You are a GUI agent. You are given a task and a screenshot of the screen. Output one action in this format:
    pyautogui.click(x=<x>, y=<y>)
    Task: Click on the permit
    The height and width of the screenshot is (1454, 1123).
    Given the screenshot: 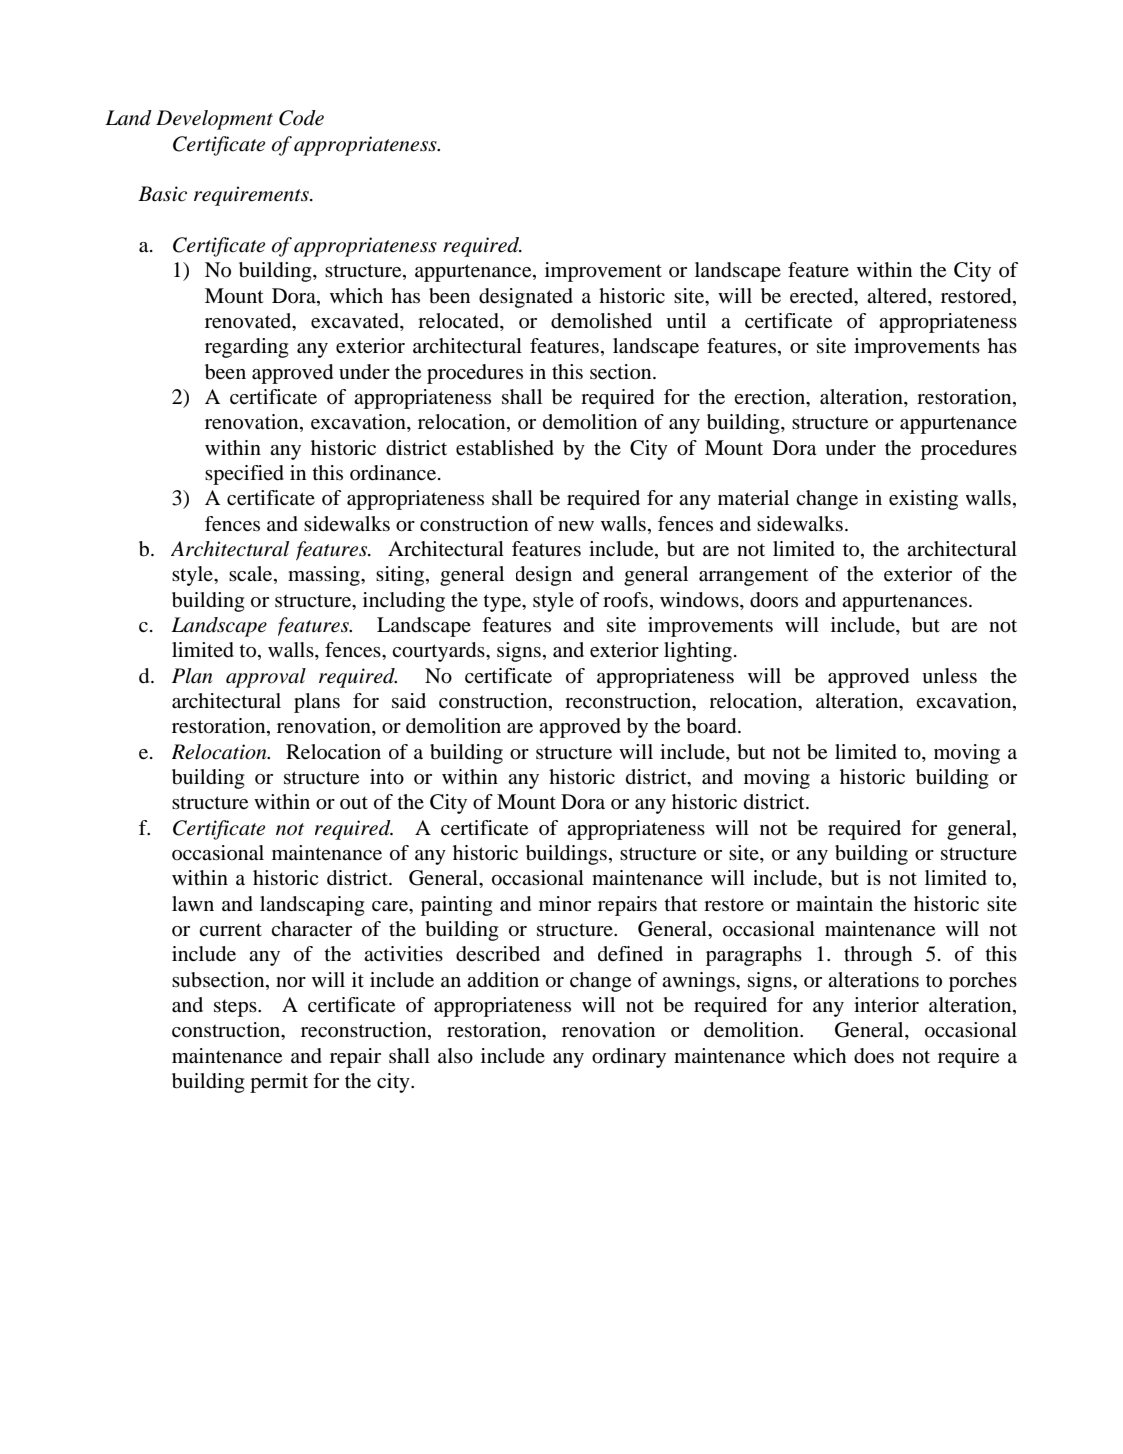 What is the action you would take?
    pyautogui.click(x=279, y=1083)
